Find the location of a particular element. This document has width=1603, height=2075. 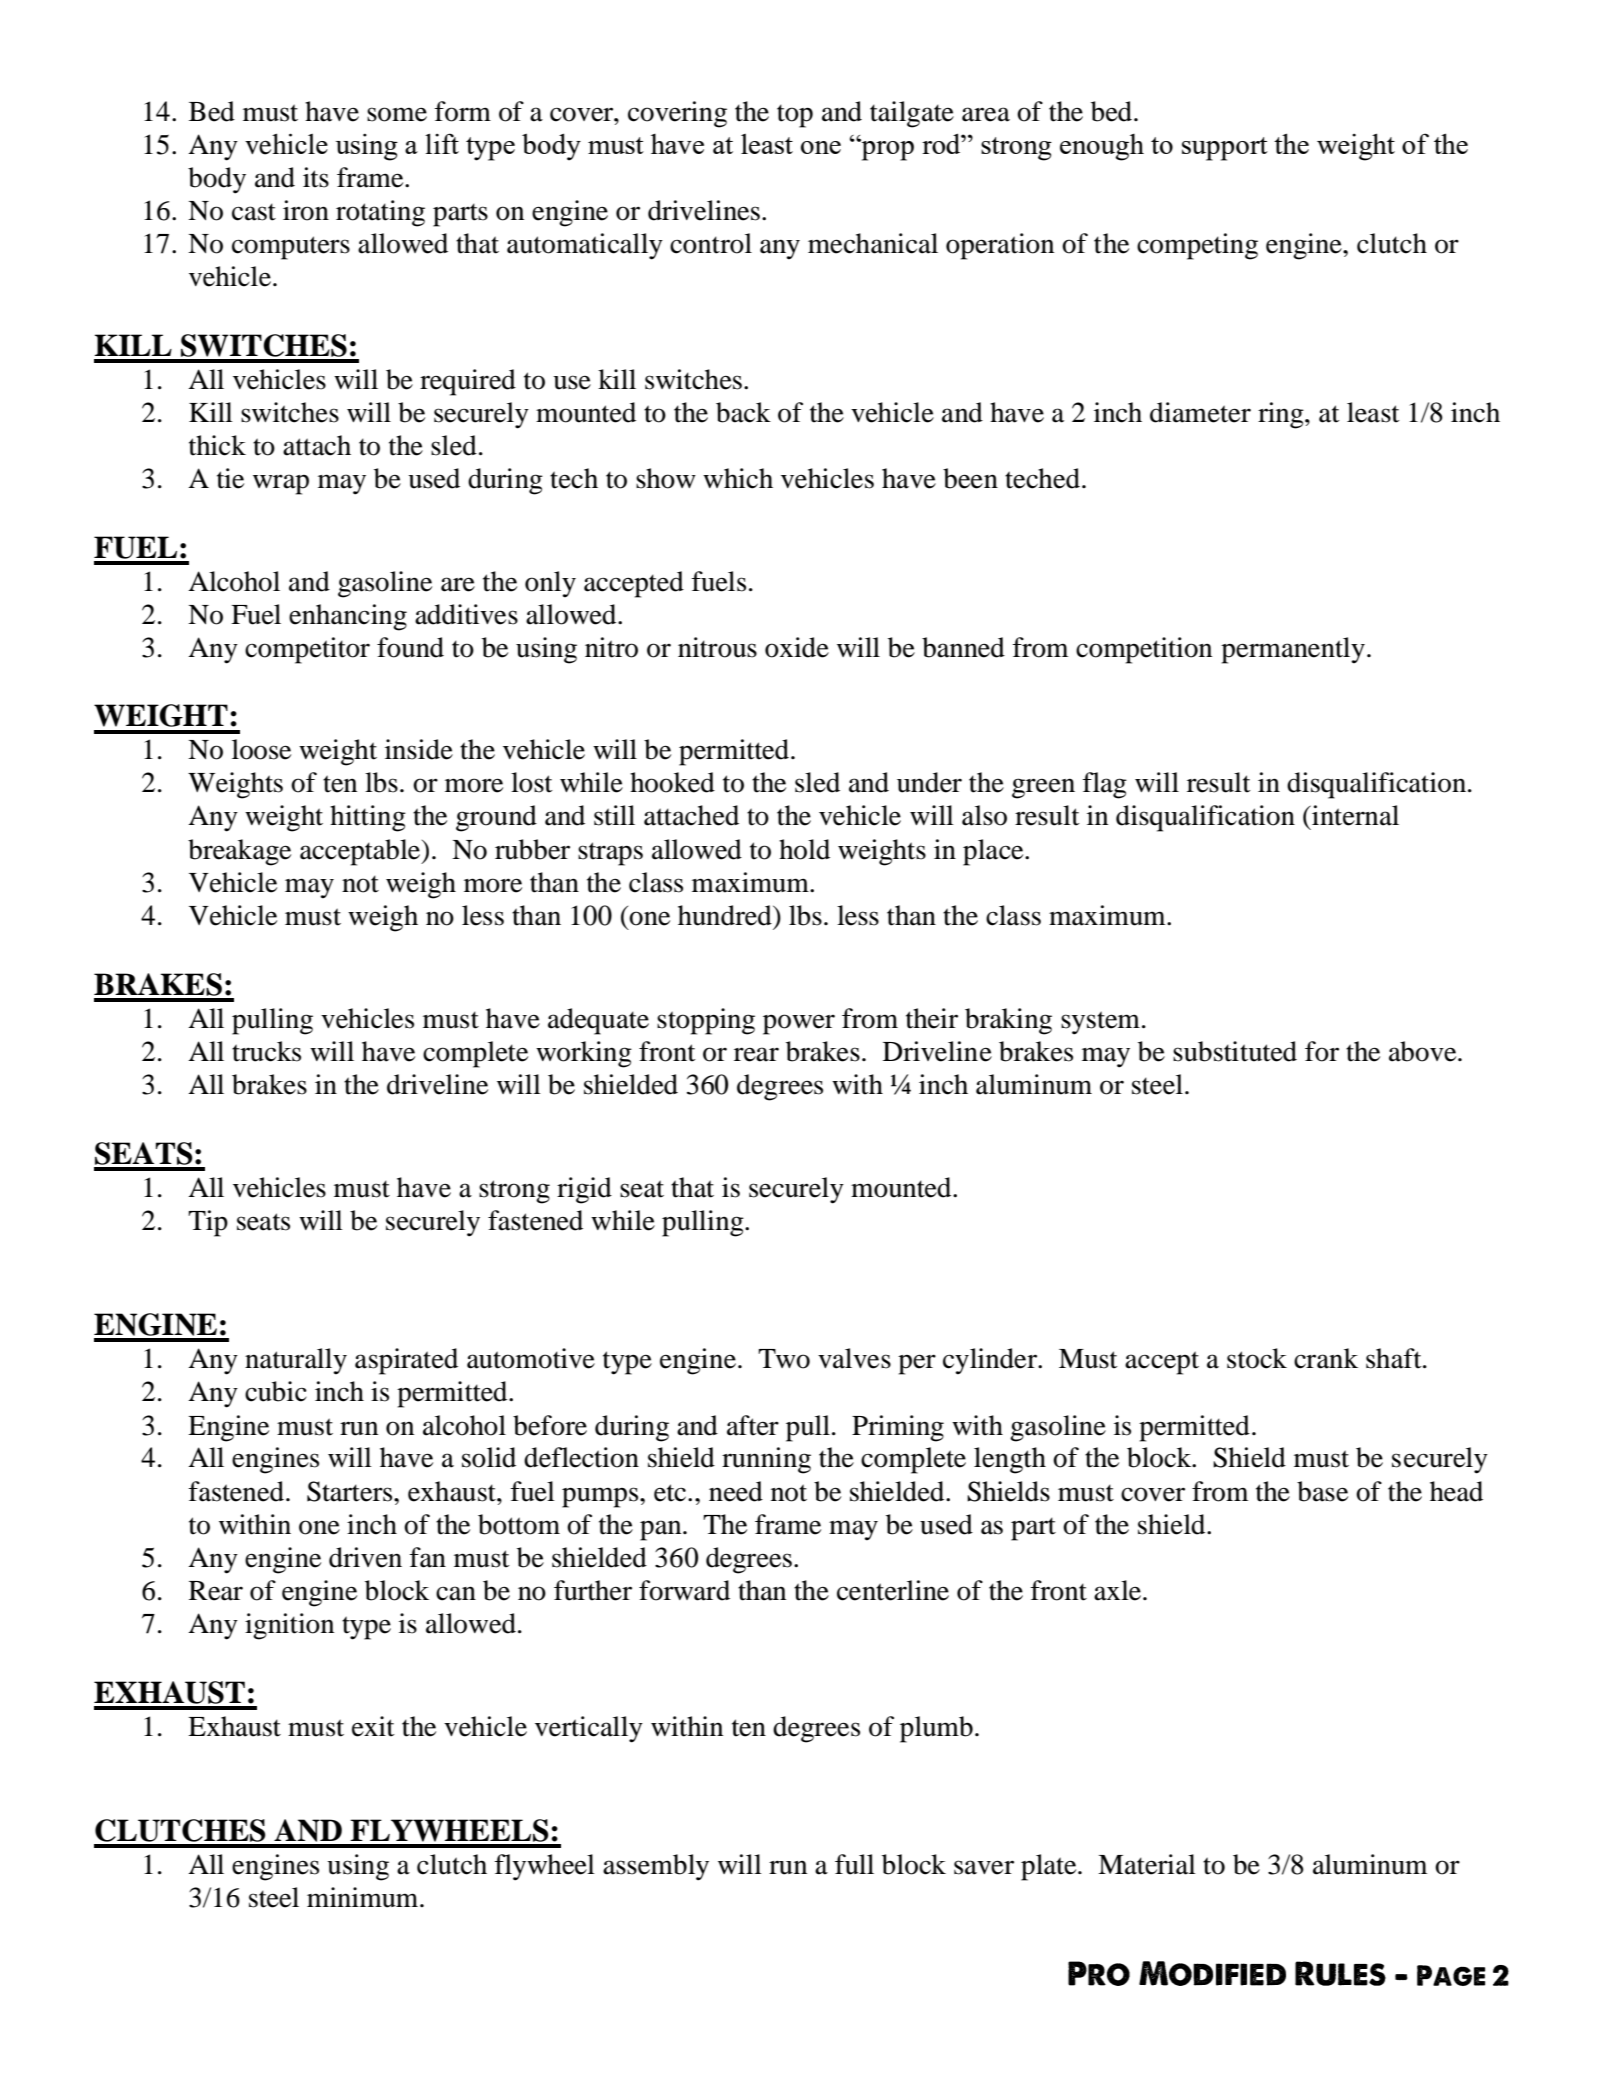

valves is located at coordinates (854, 1358).
